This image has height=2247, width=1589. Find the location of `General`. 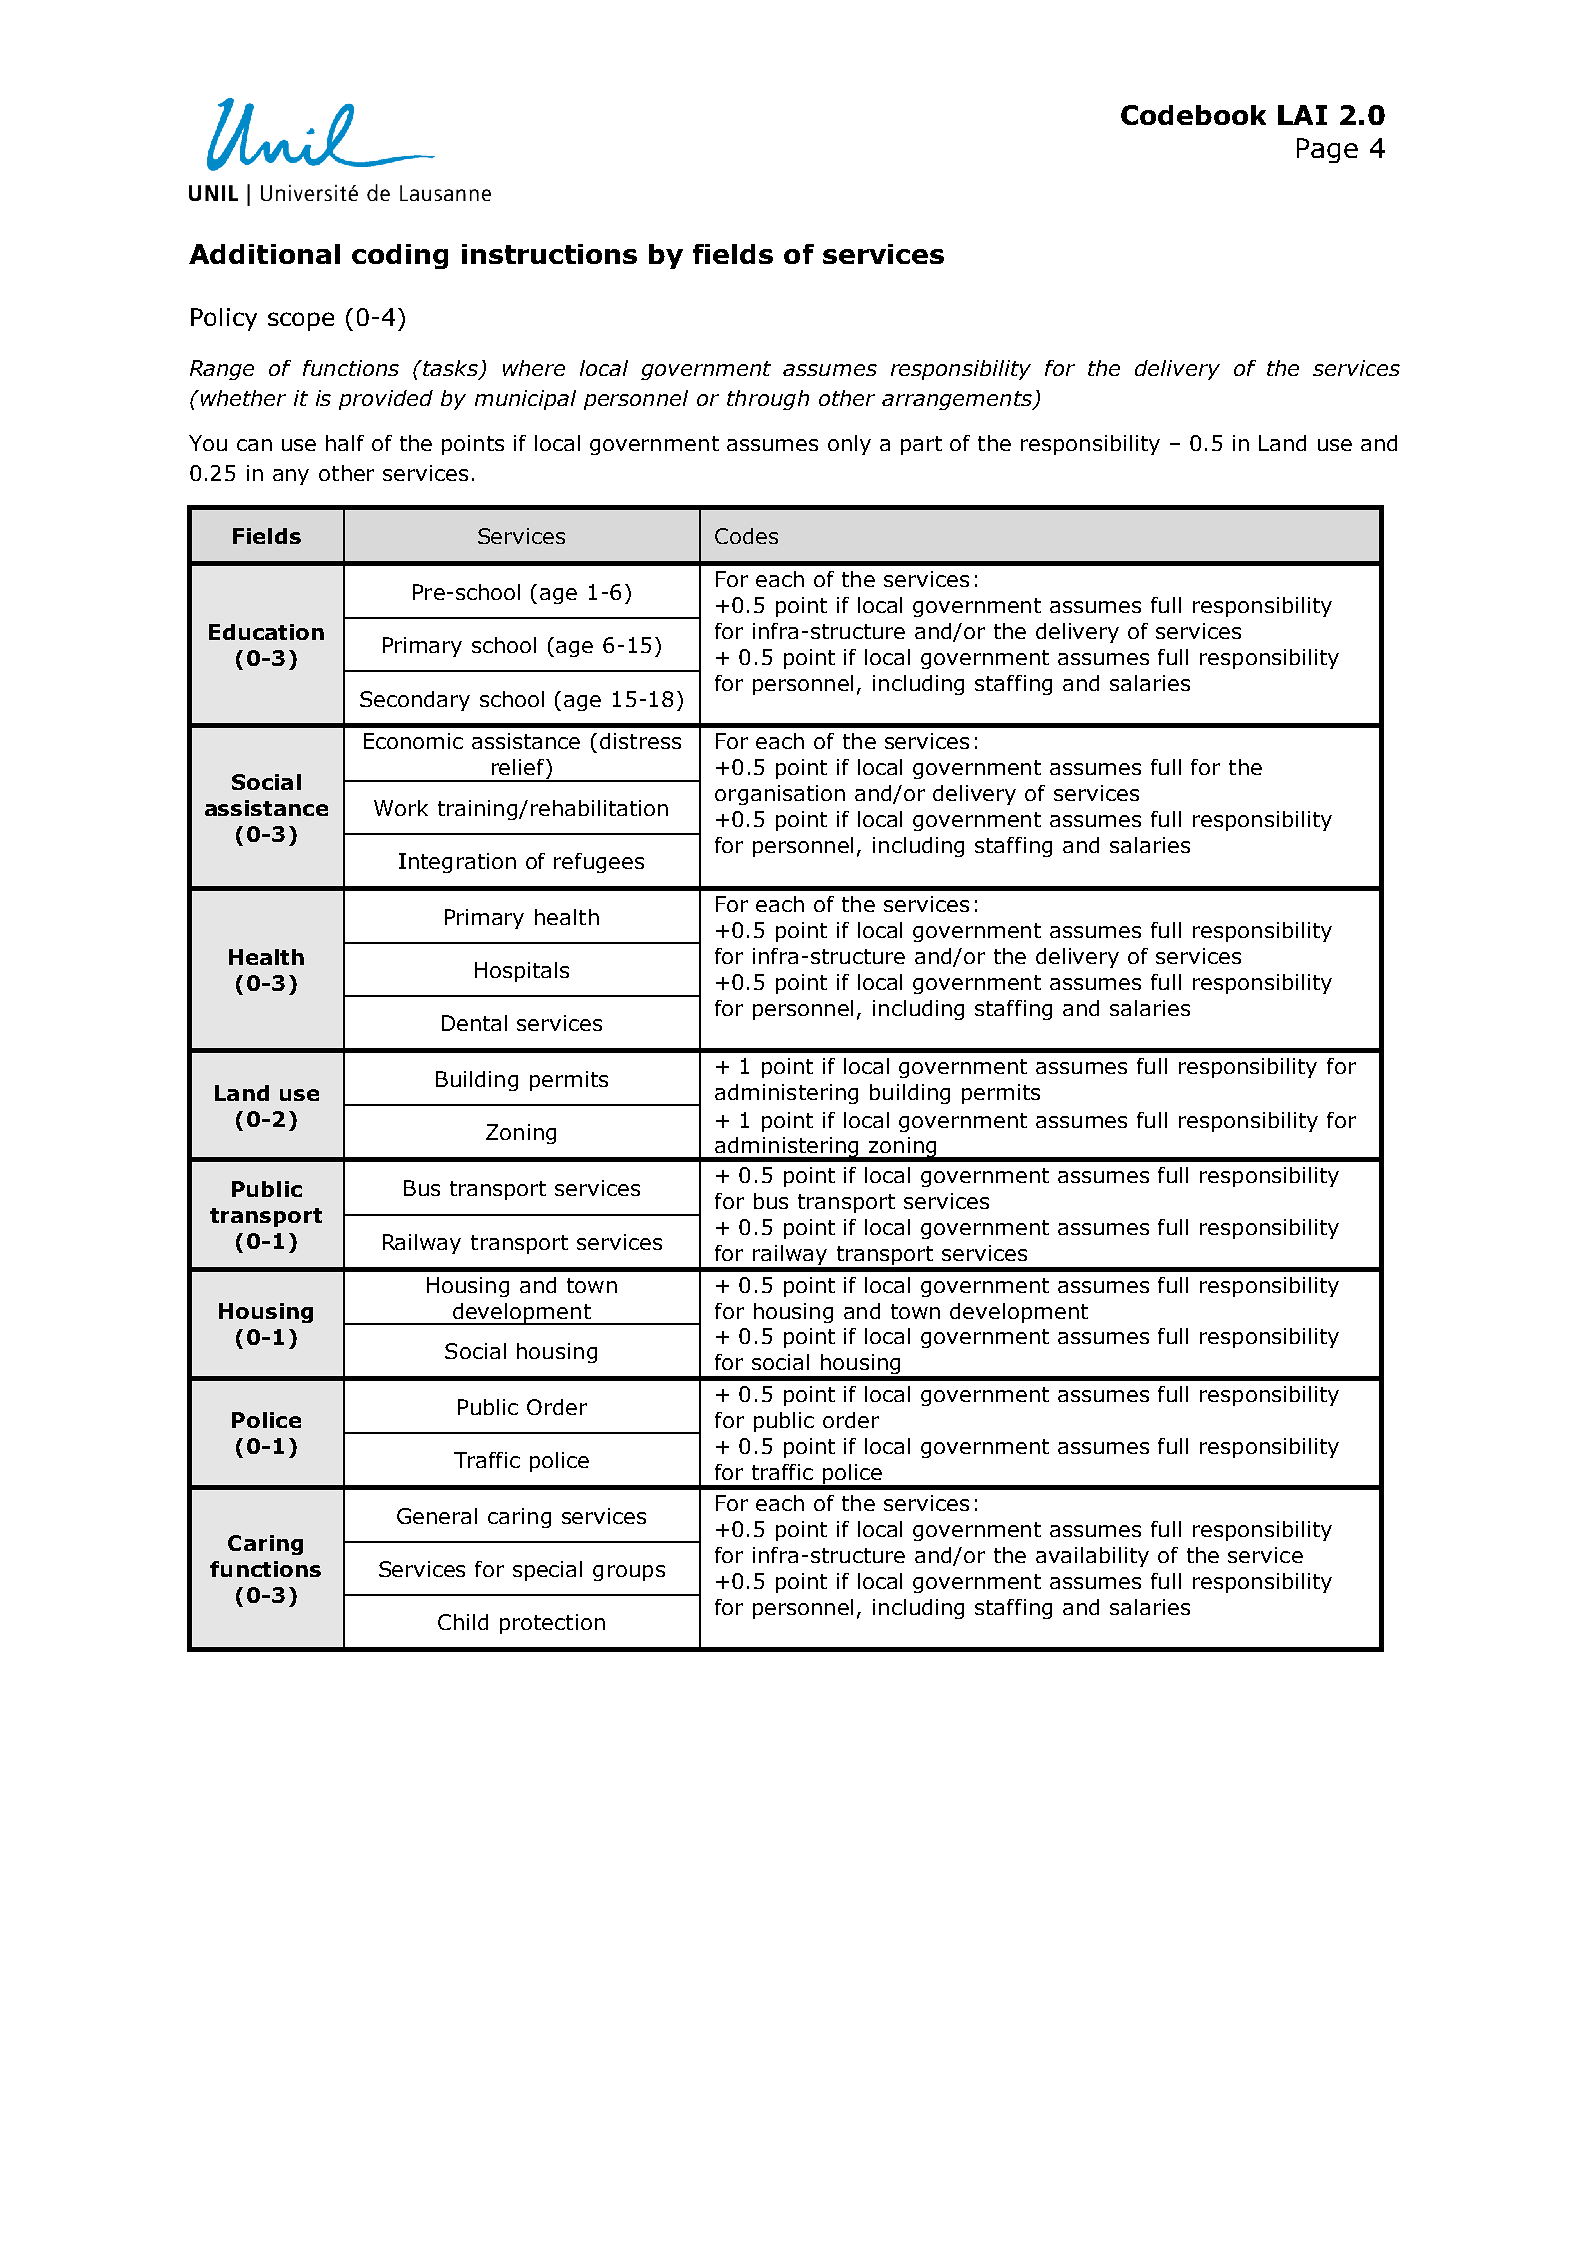

General is located at coordinates (437, 1516).
